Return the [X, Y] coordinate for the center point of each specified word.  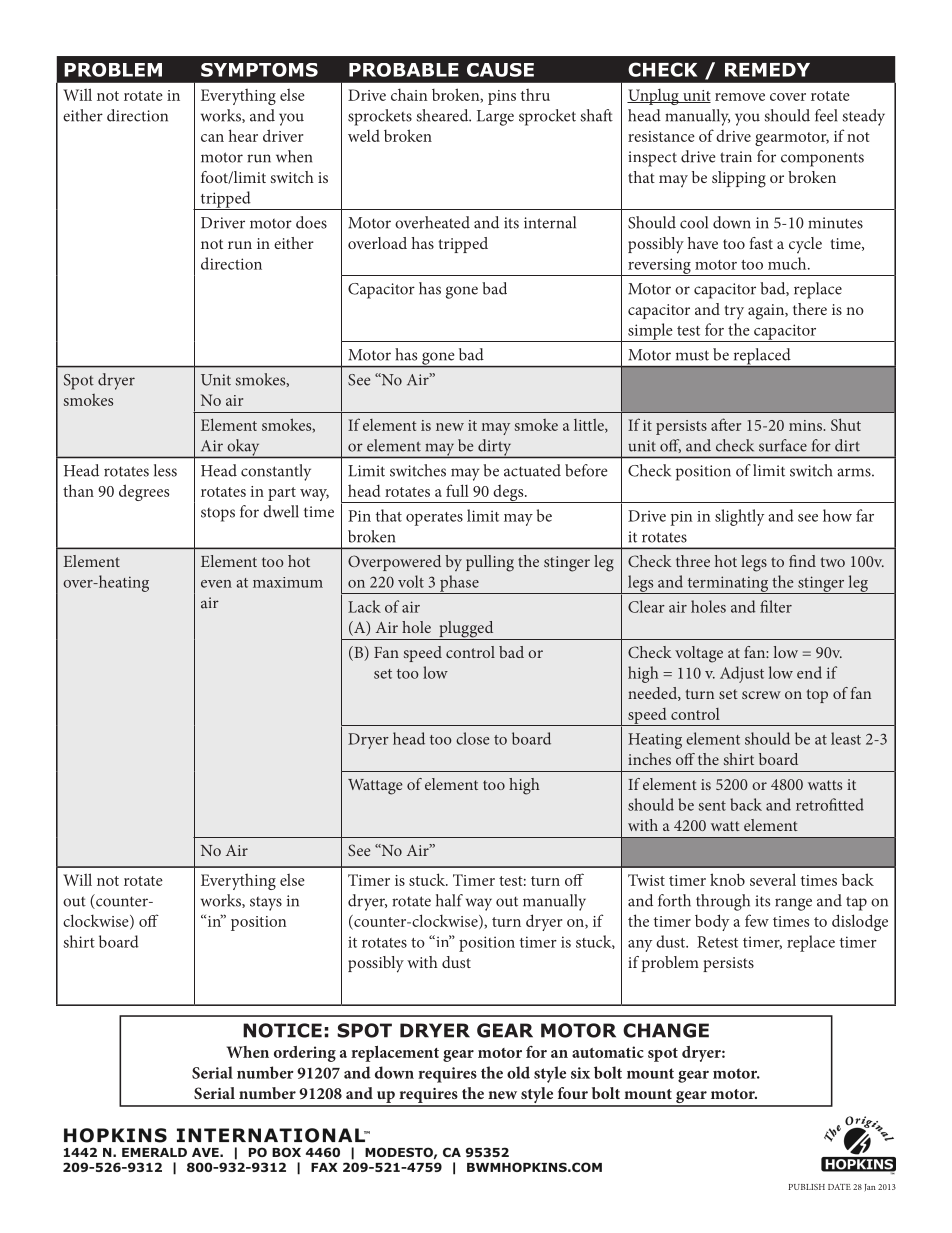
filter [776, 606]
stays [266, 903]
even [216, 584]
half [449, 900]
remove [740, 97]
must [692, 355]
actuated [532, 470]
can [212, 138]
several [773, 879]
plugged [466, 630]
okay [243, 448]
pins [502, 97]
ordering [305, 1054]
